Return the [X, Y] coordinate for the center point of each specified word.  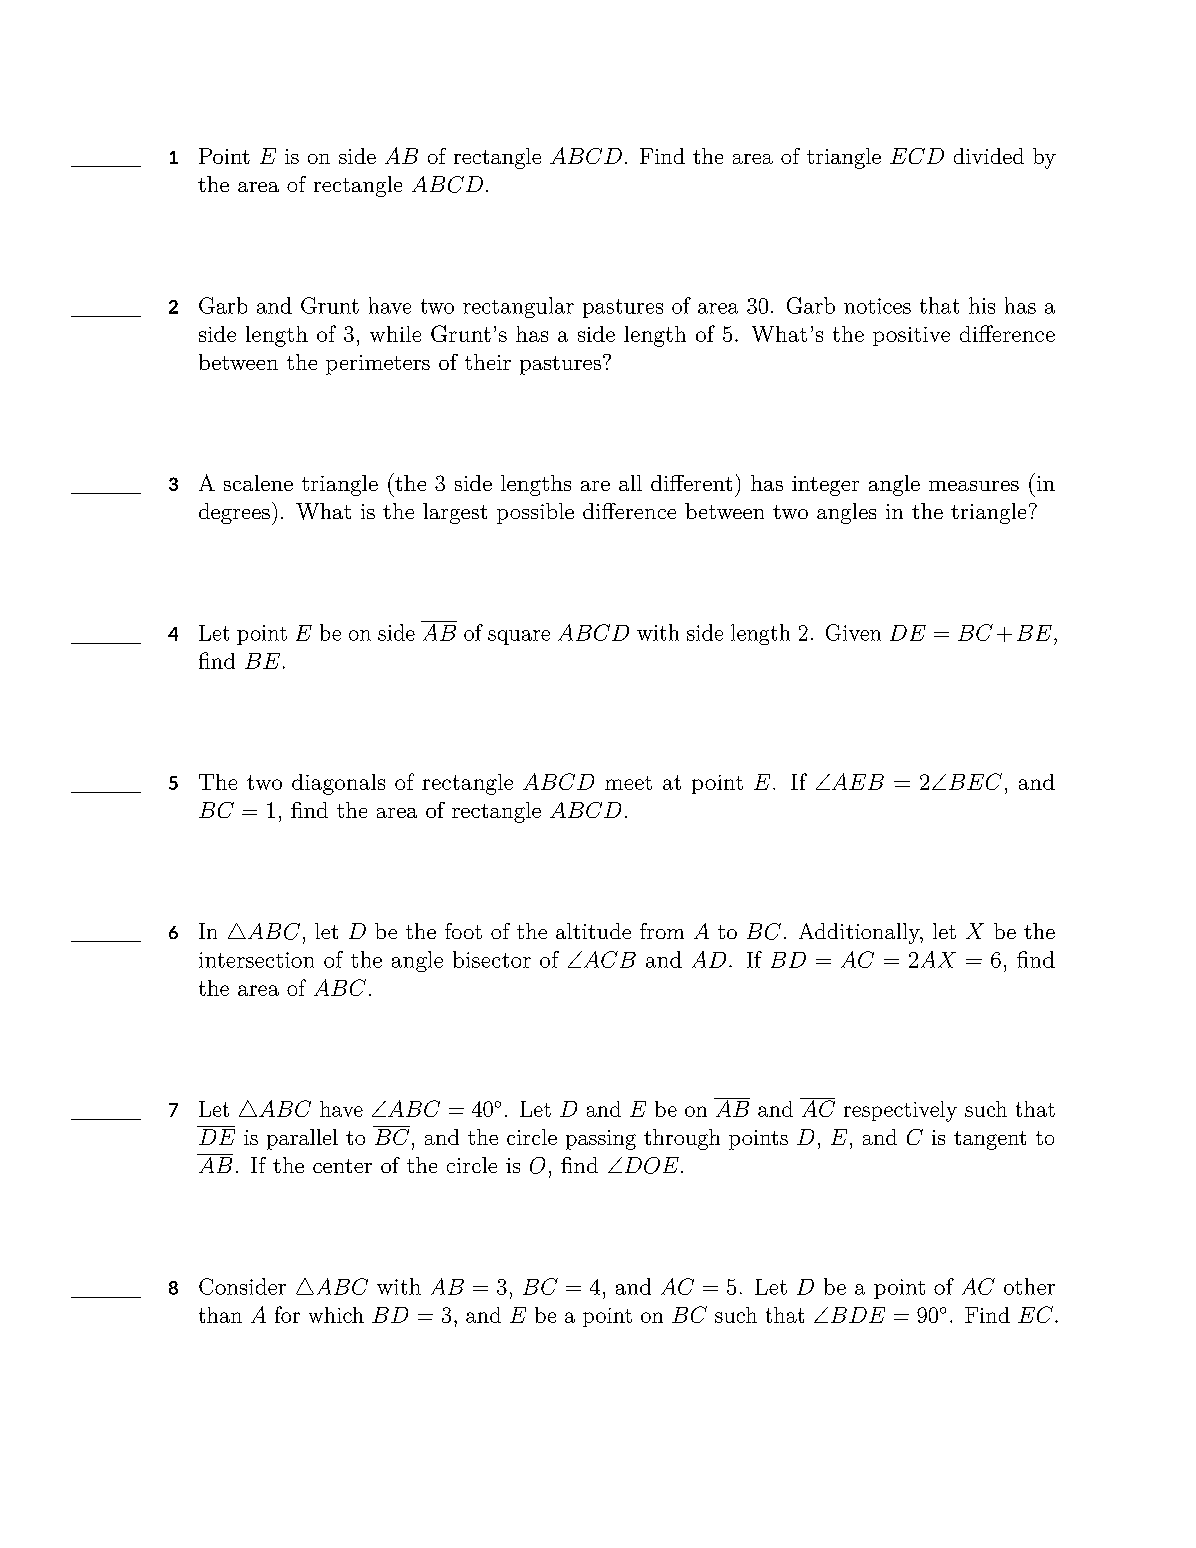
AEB [856, 781]
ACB [608, 959]
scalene [258, 483]
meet [628, 783]
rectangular [518, 307]
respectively [900, 1111]
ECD [917, 156]
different [691, 483]
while [395, 334]
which [336, 1315]
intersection [256, 960]
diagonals [338, 784]
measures [974, 486]
